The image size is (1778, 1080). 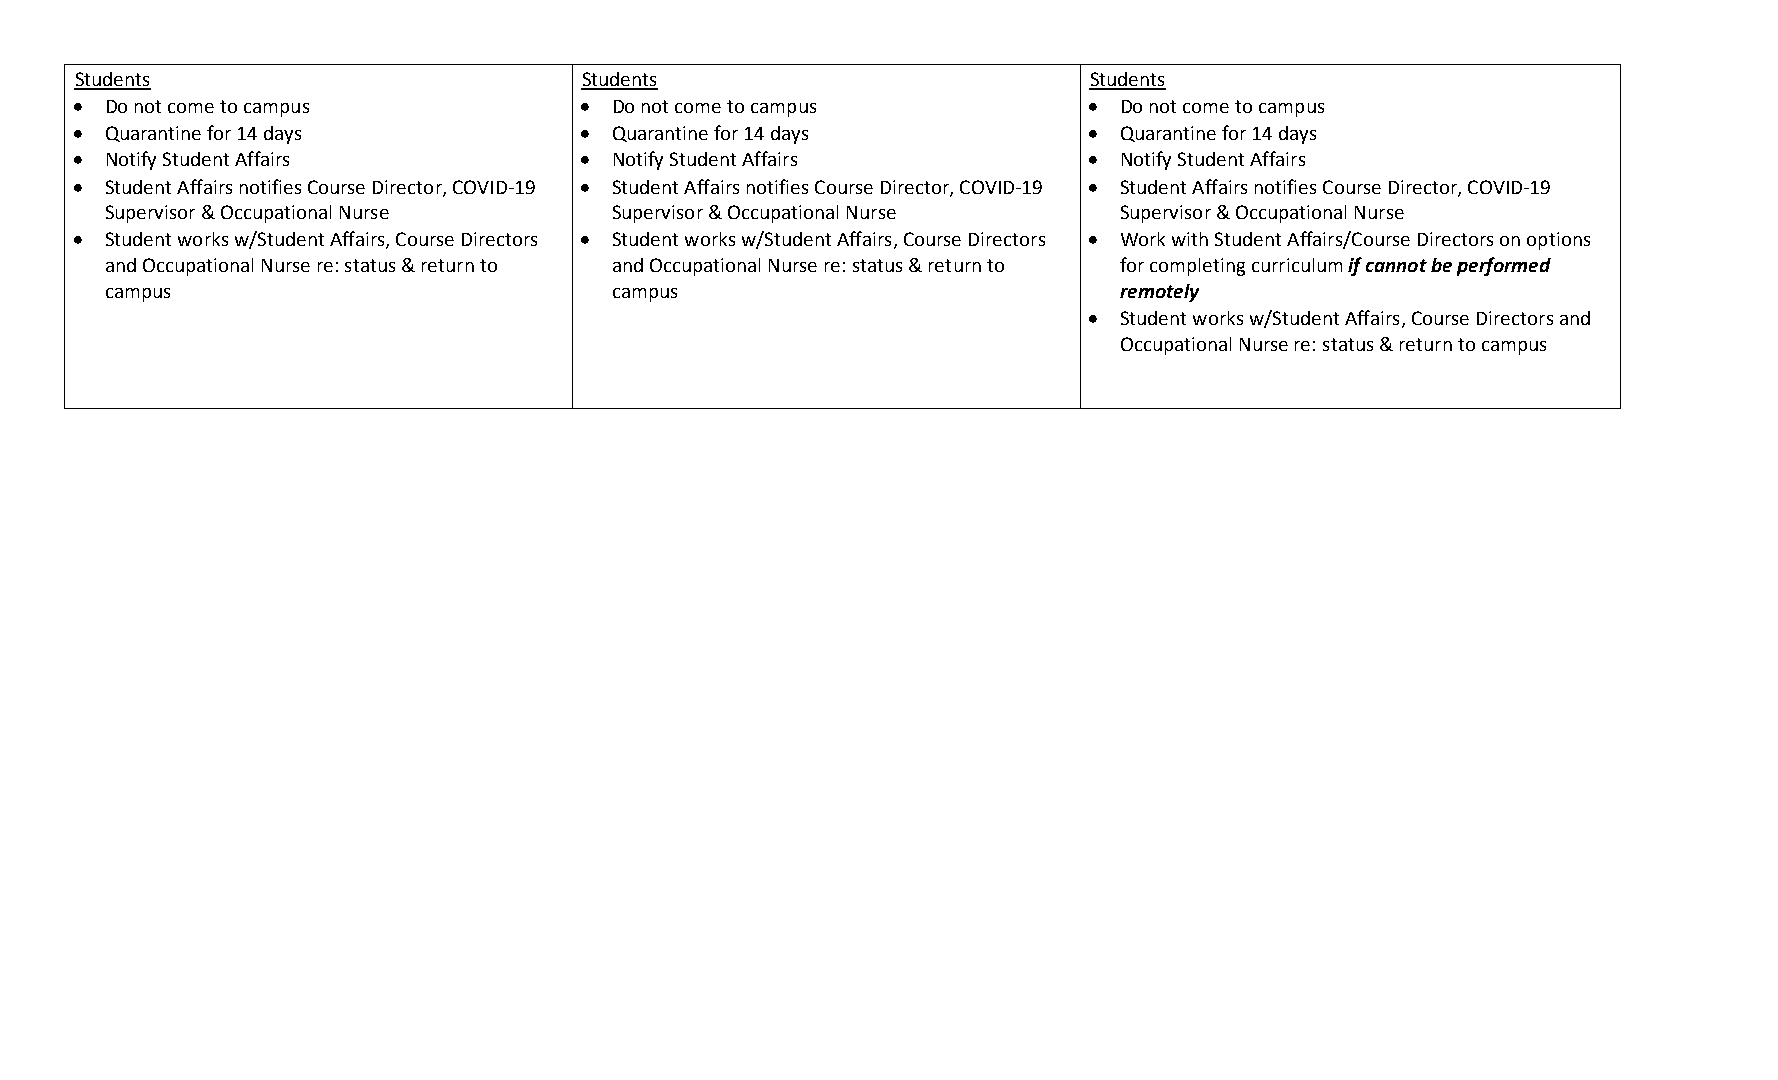 What do you see at coordinates (1190, 239) in the screenshot?
I see `with` at bounding box center [1190, 239].
